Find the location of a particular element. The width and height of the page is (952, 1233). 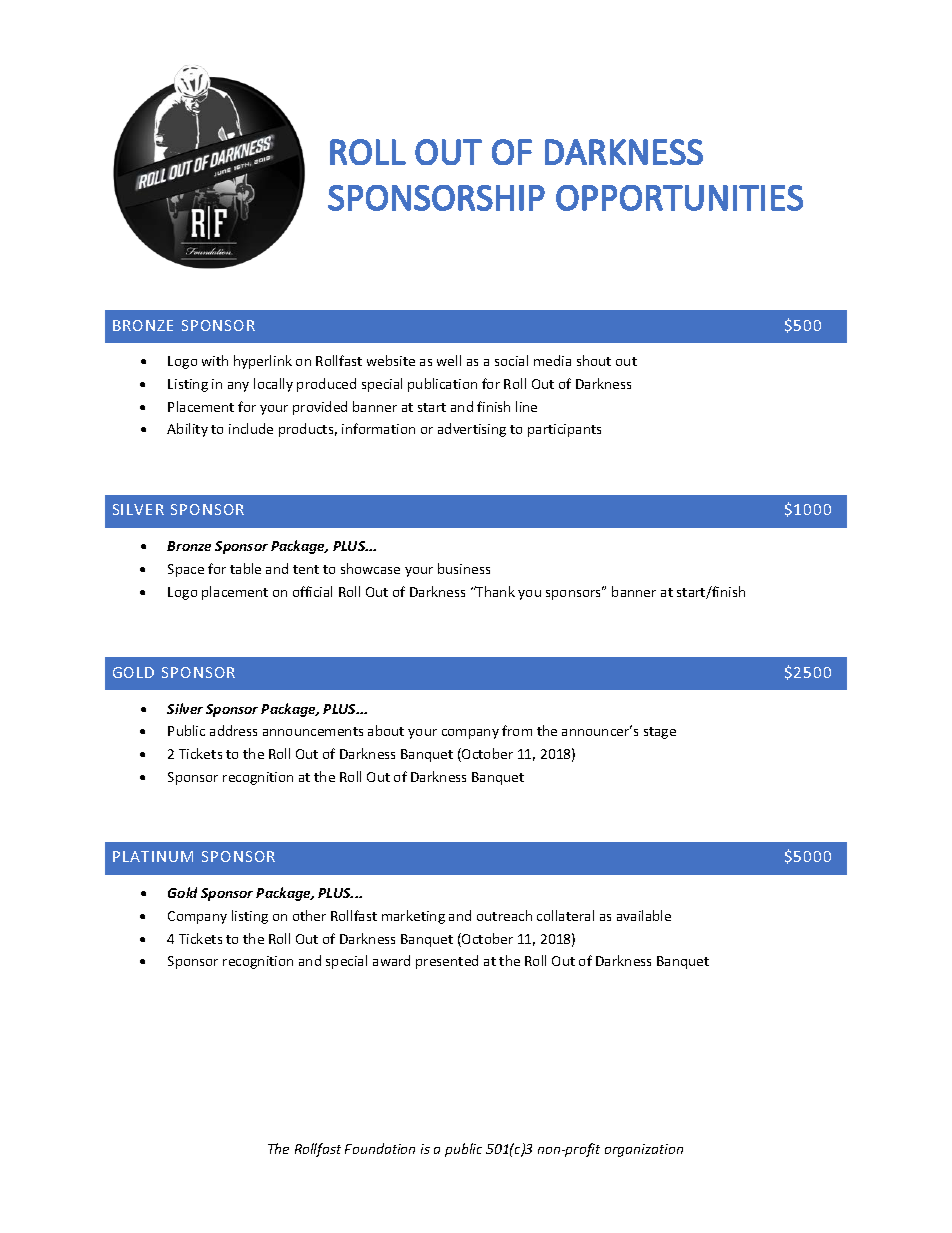

organization is located at coordinates (644, 1150).
